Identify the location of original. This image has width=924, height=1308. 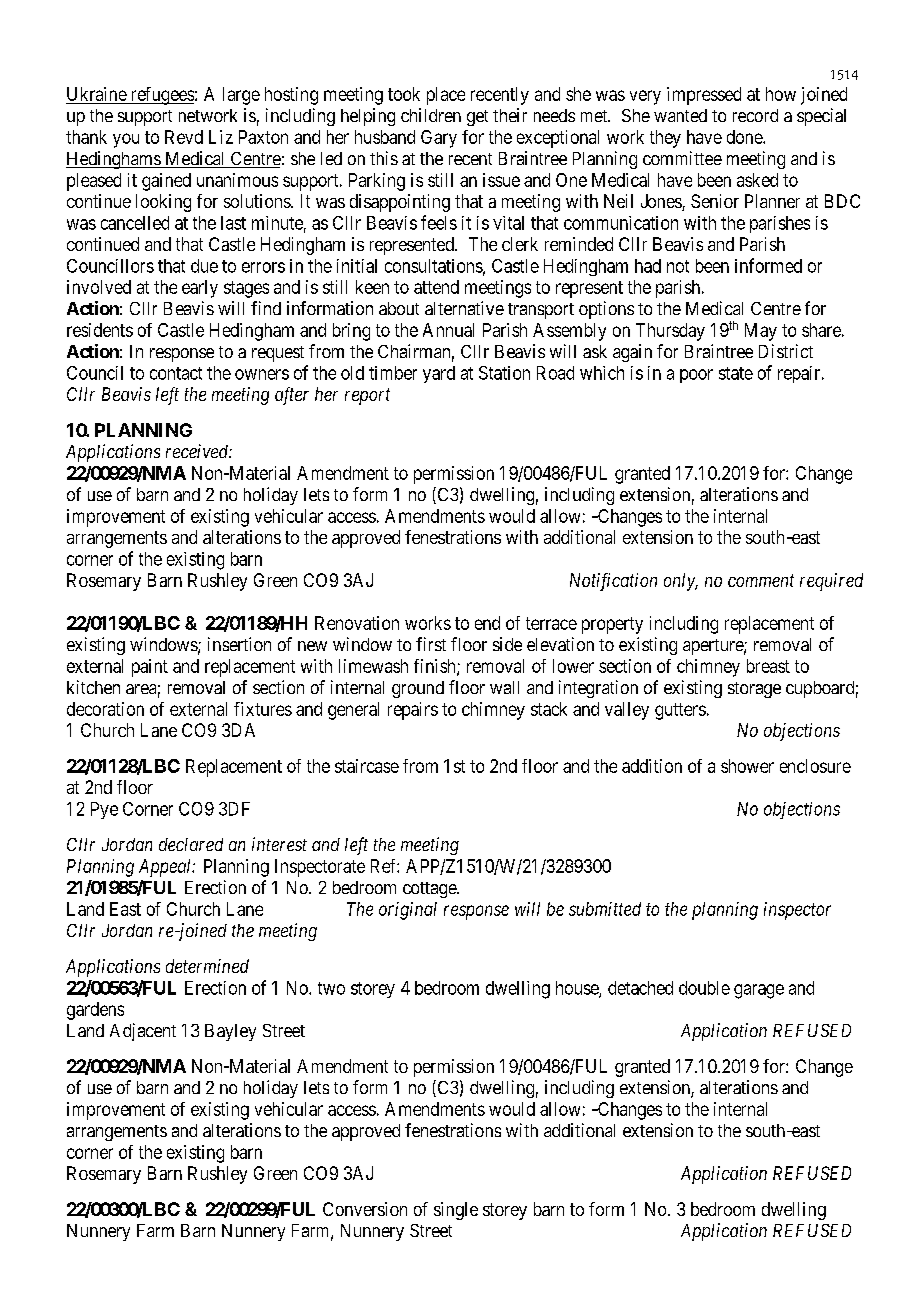
(408, 911).
